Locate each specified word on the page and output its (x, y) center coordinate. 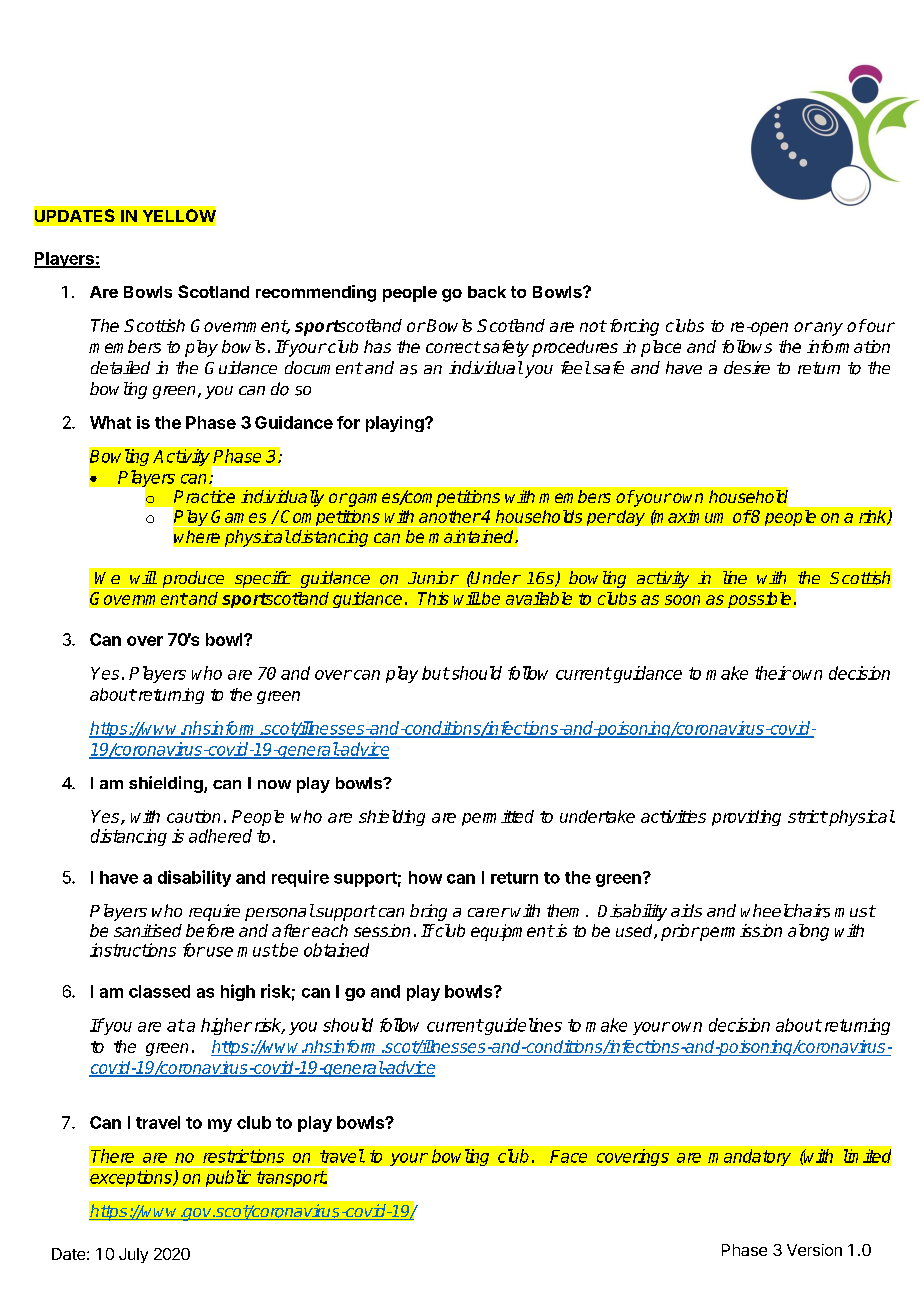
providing (746, 818)
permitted (498, 818)
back (487, 292)
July (133, 1255)
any (827, 329)
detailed (120, 367)
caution (193, 816)
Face (568, 1156)
